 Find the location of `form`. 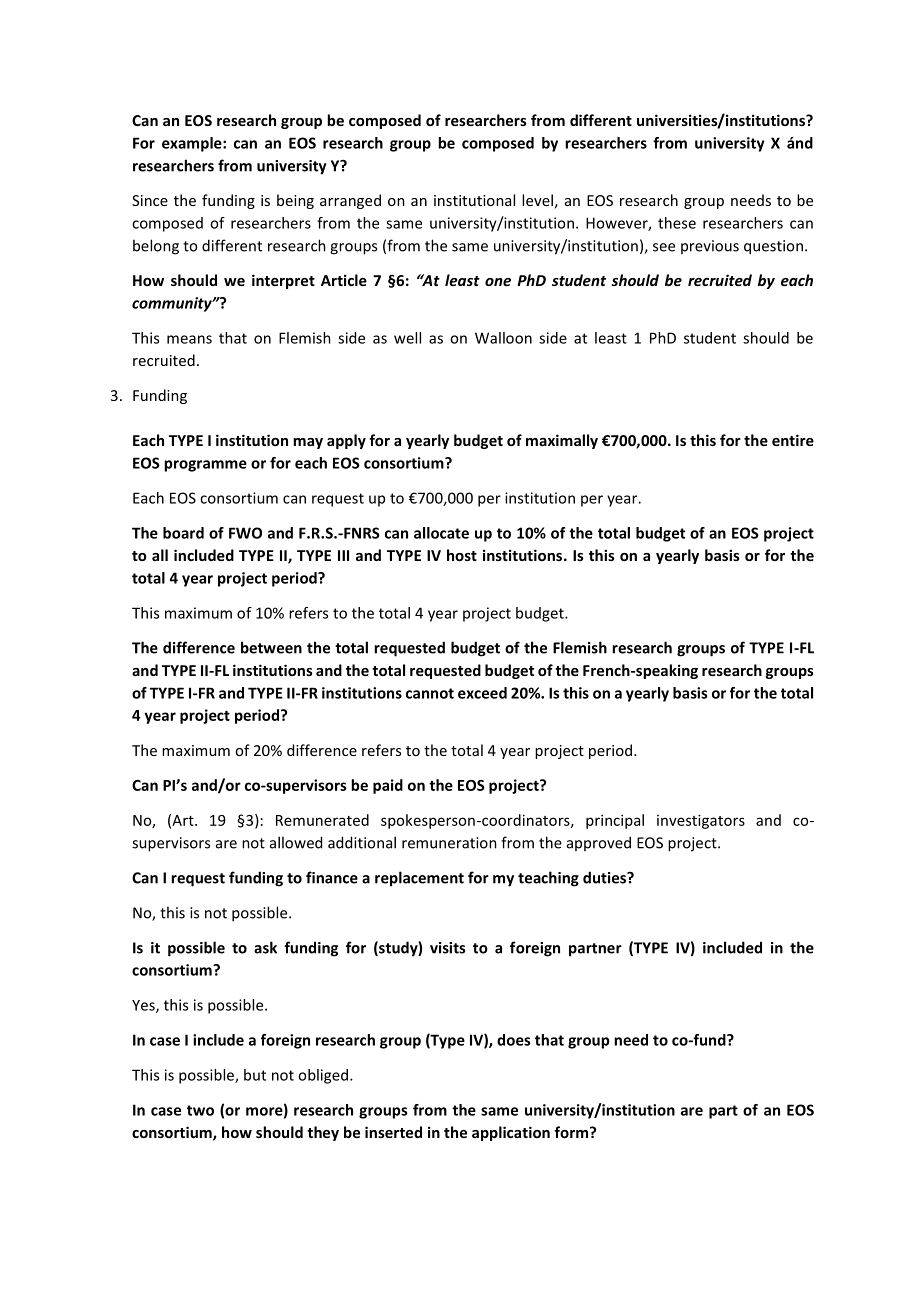

form is located at coordinates (572, 1132).
